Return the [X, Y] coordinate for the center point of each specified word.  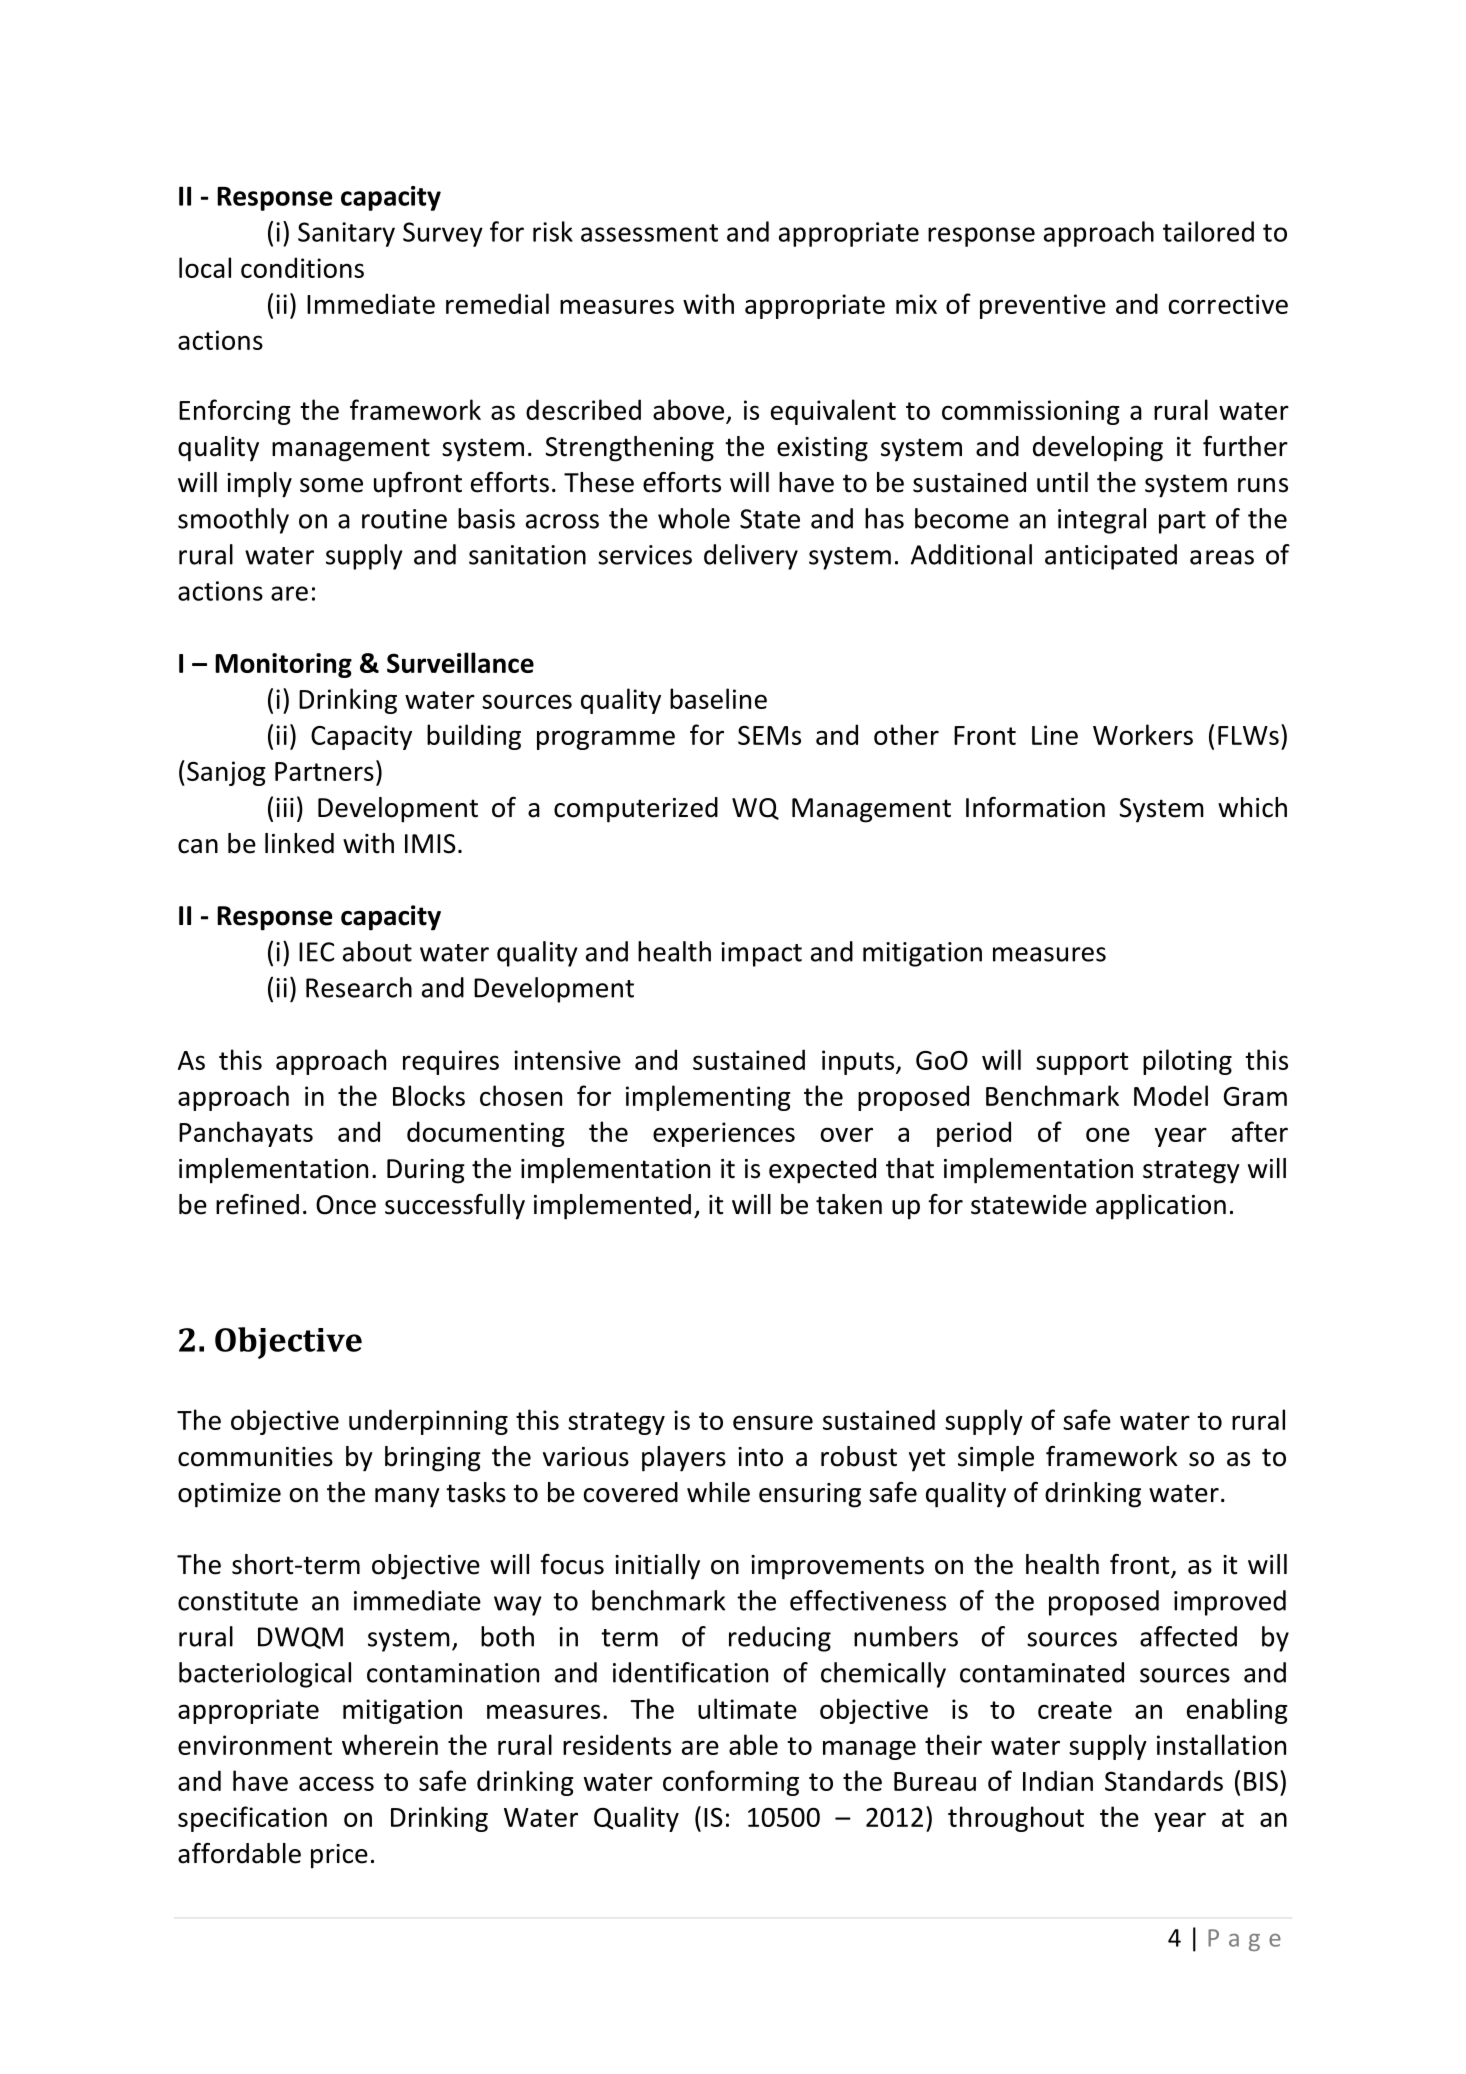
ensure [773, 1422]
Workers [1143, 734]
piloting [1187, 1062]
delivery [751, 557]
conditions [302, 267]
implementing [708, 1098]
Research [359, 987]
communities [255, 1457]
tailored [1208, 231]
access [336, 1783]
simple [996, 1459]
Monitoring [283, 665]
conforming [731, 1783]
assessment [649, 233]
